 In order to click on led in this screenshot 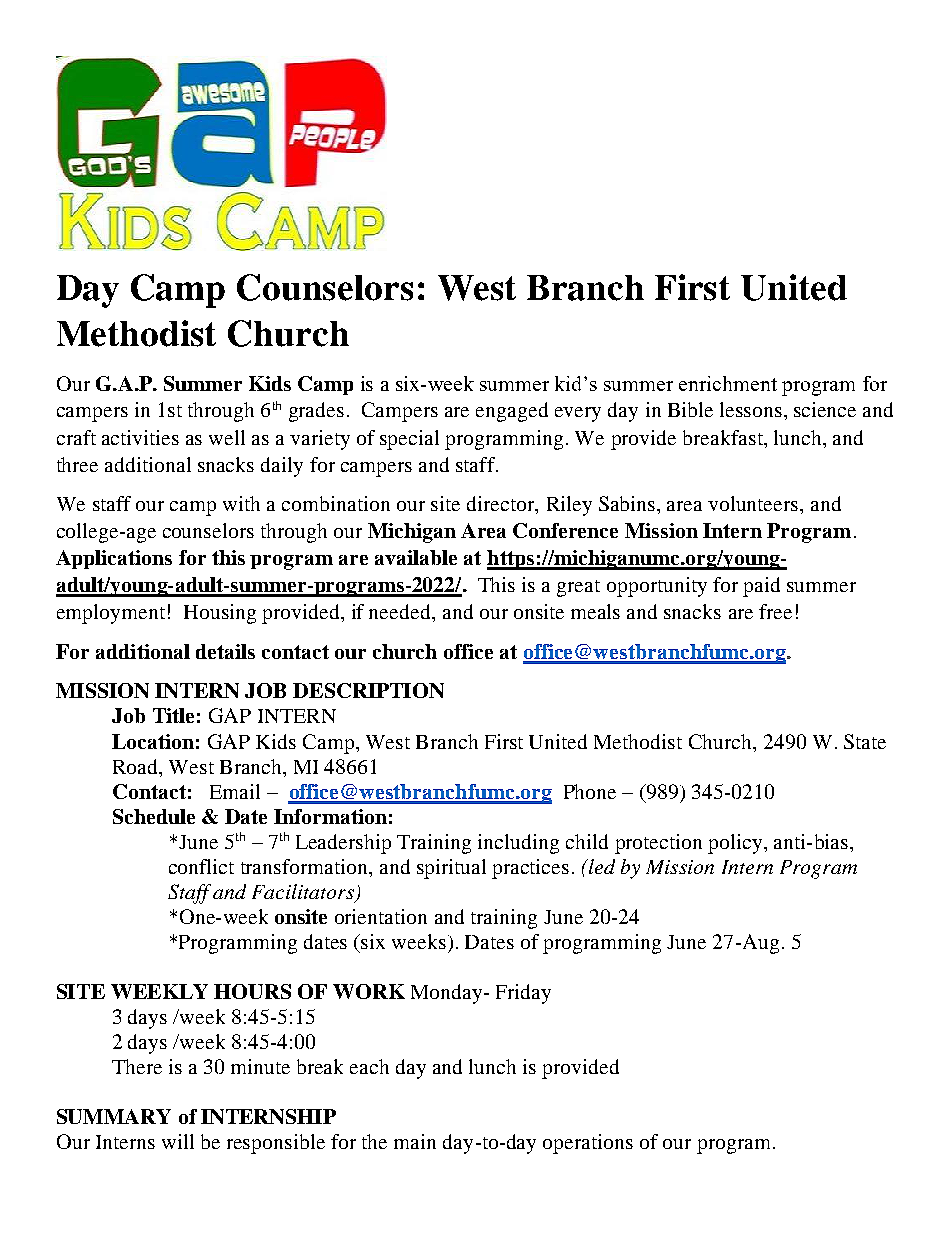, I will do `click(601, 866)`.
